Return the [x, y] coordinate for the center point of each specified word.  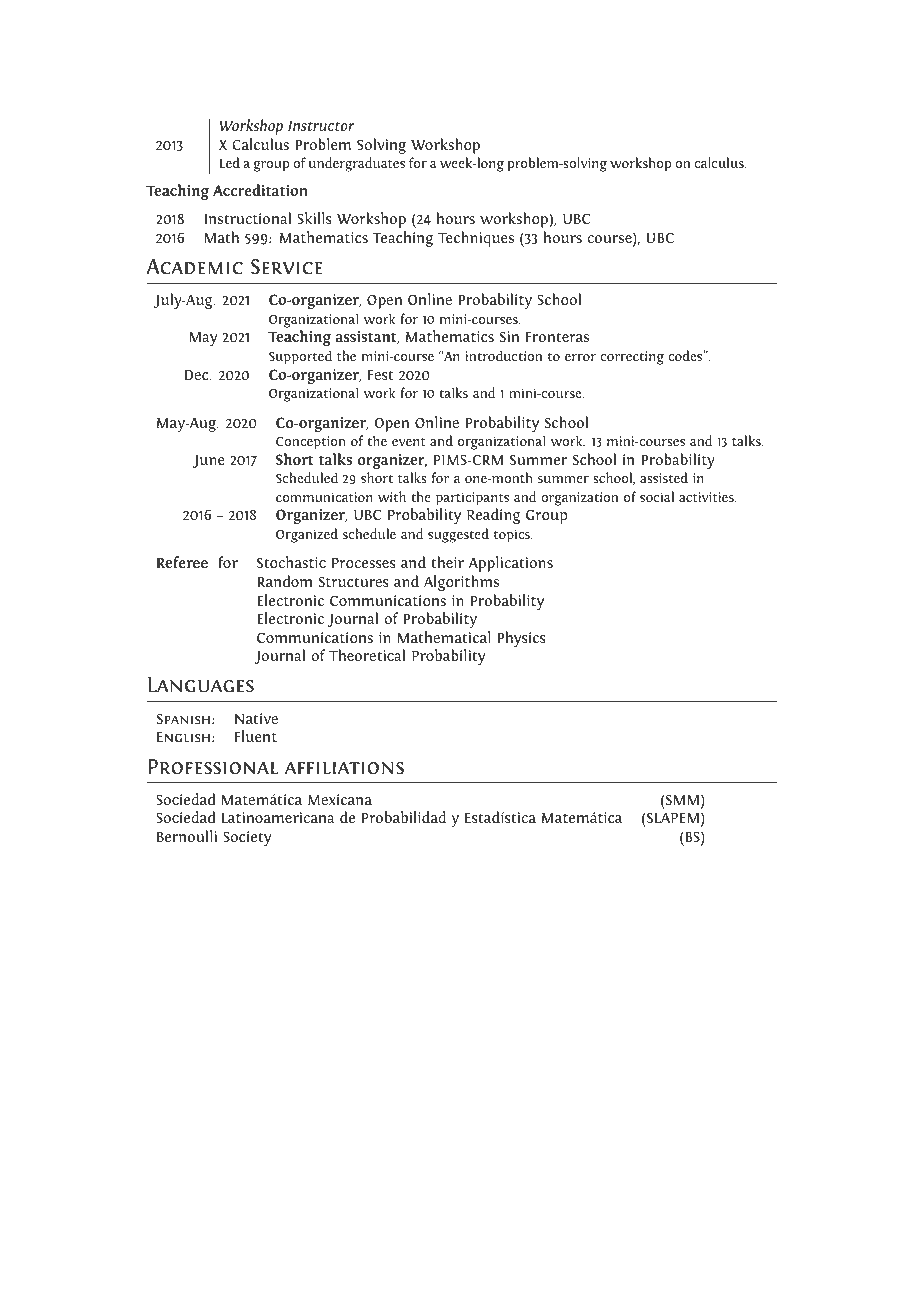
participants [472, 499]
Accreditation [260, 190]
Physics [521, 639]
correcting [632, 358]
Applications [511, 564]
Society [247, 838]
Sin [509, 336]
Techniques [476, 239]
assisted [664, 477]
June [209, 461]
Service [286, 267]
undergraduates [357, 164]
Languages [201, 685]
